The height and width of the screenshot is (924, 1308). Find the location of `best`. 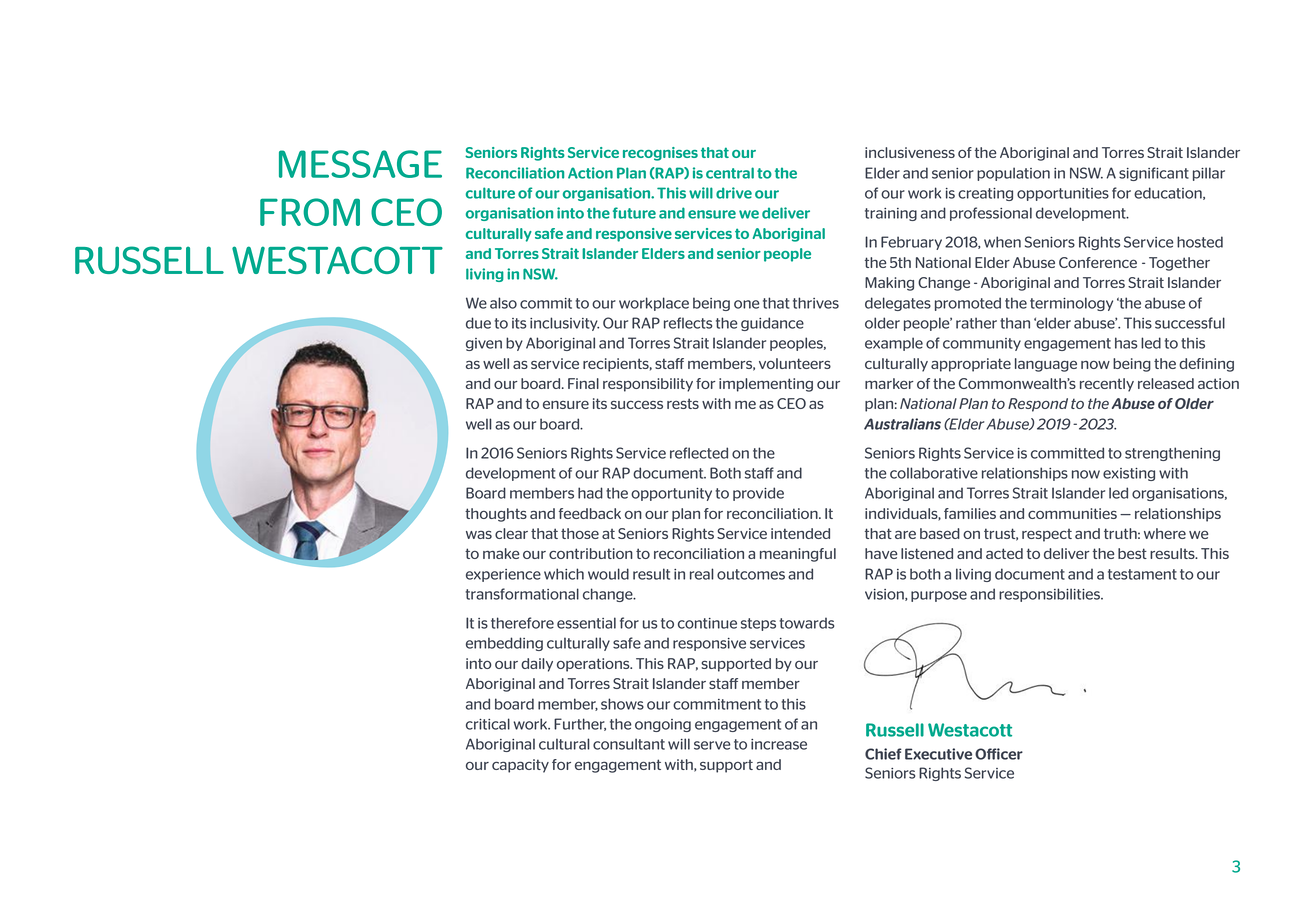

best is located at coordinates (1132, 553).
